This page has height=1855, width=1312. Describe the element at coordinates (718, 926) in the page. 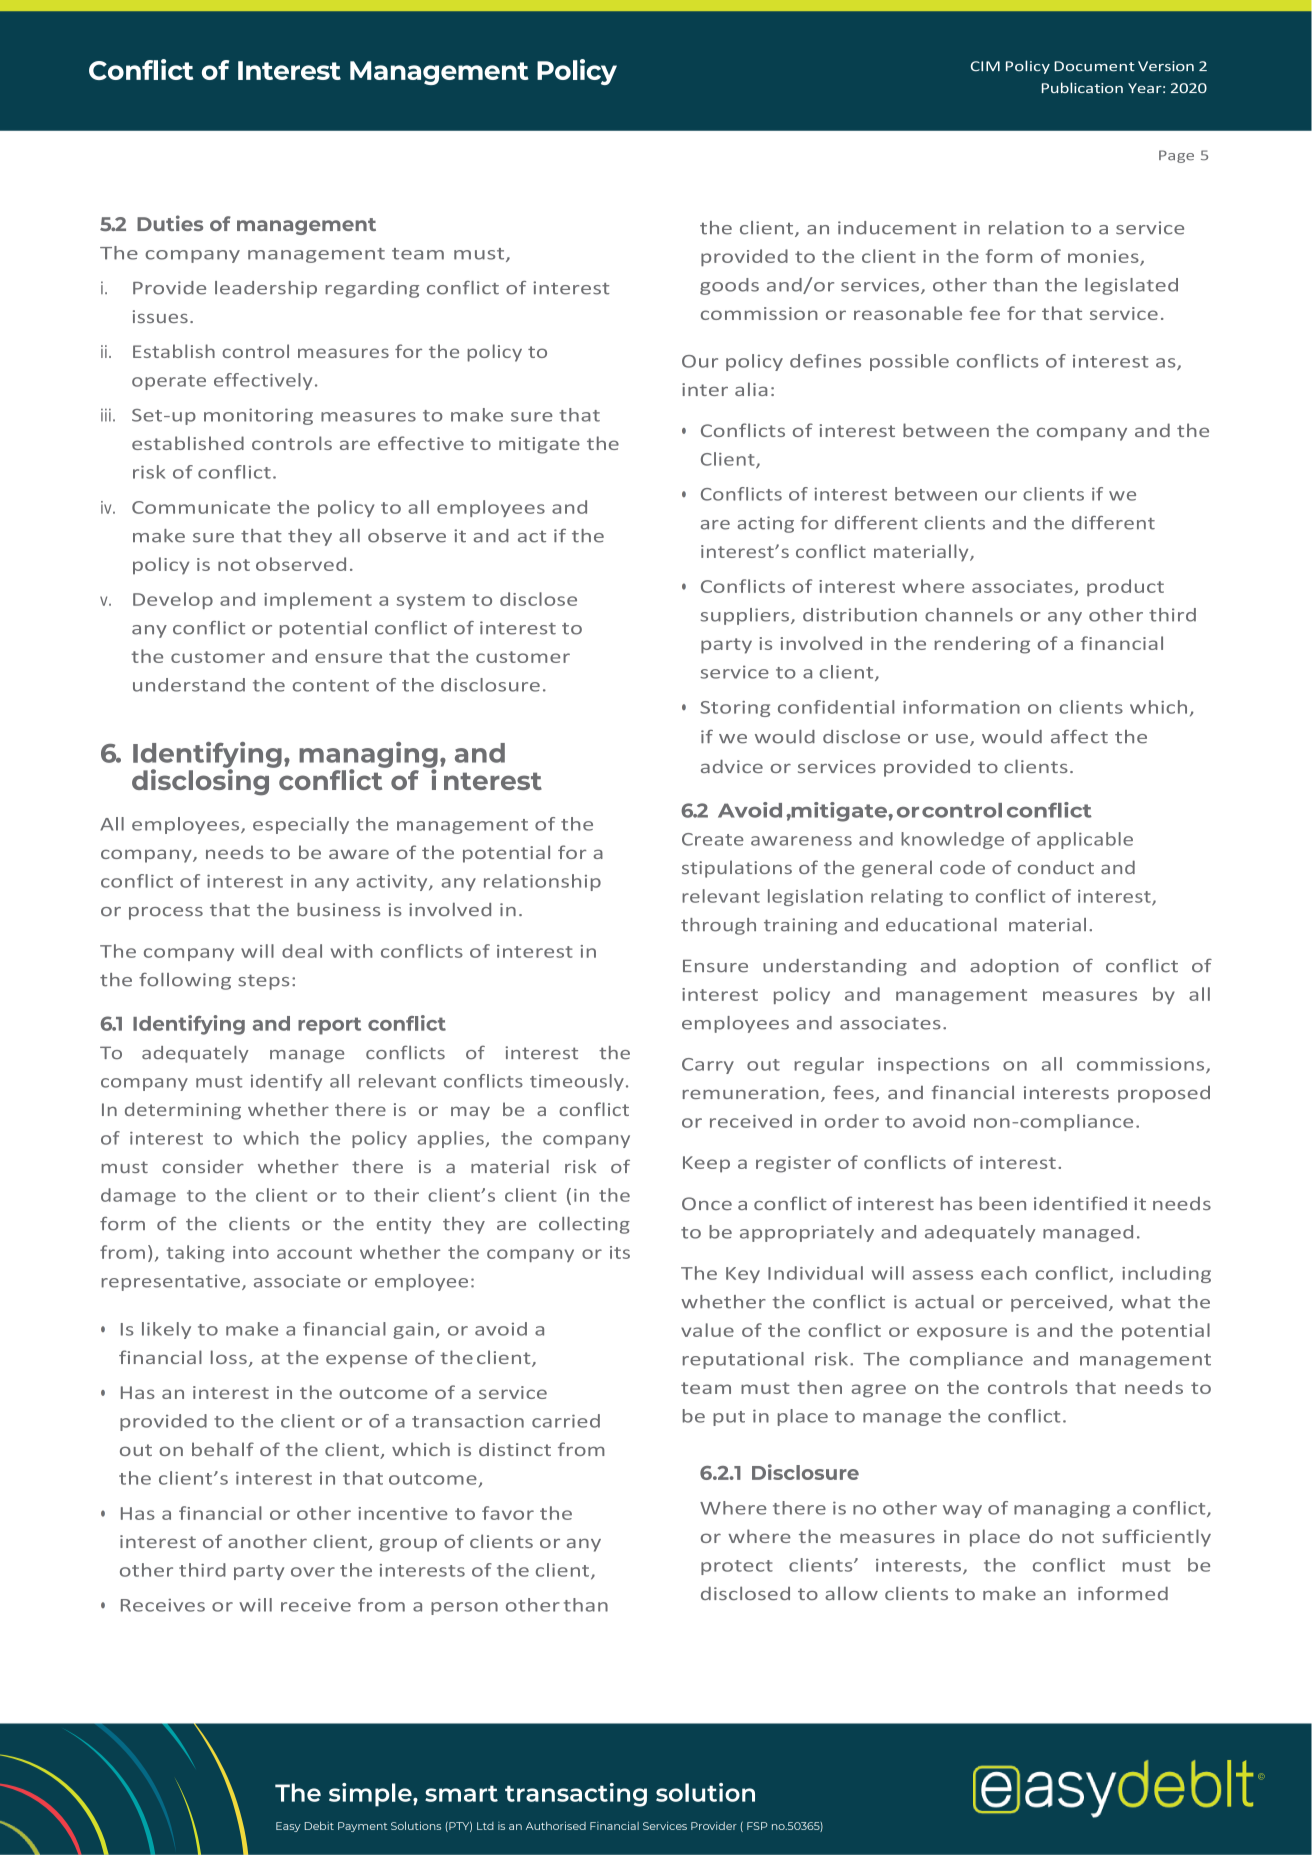

I see `through` at that location.
